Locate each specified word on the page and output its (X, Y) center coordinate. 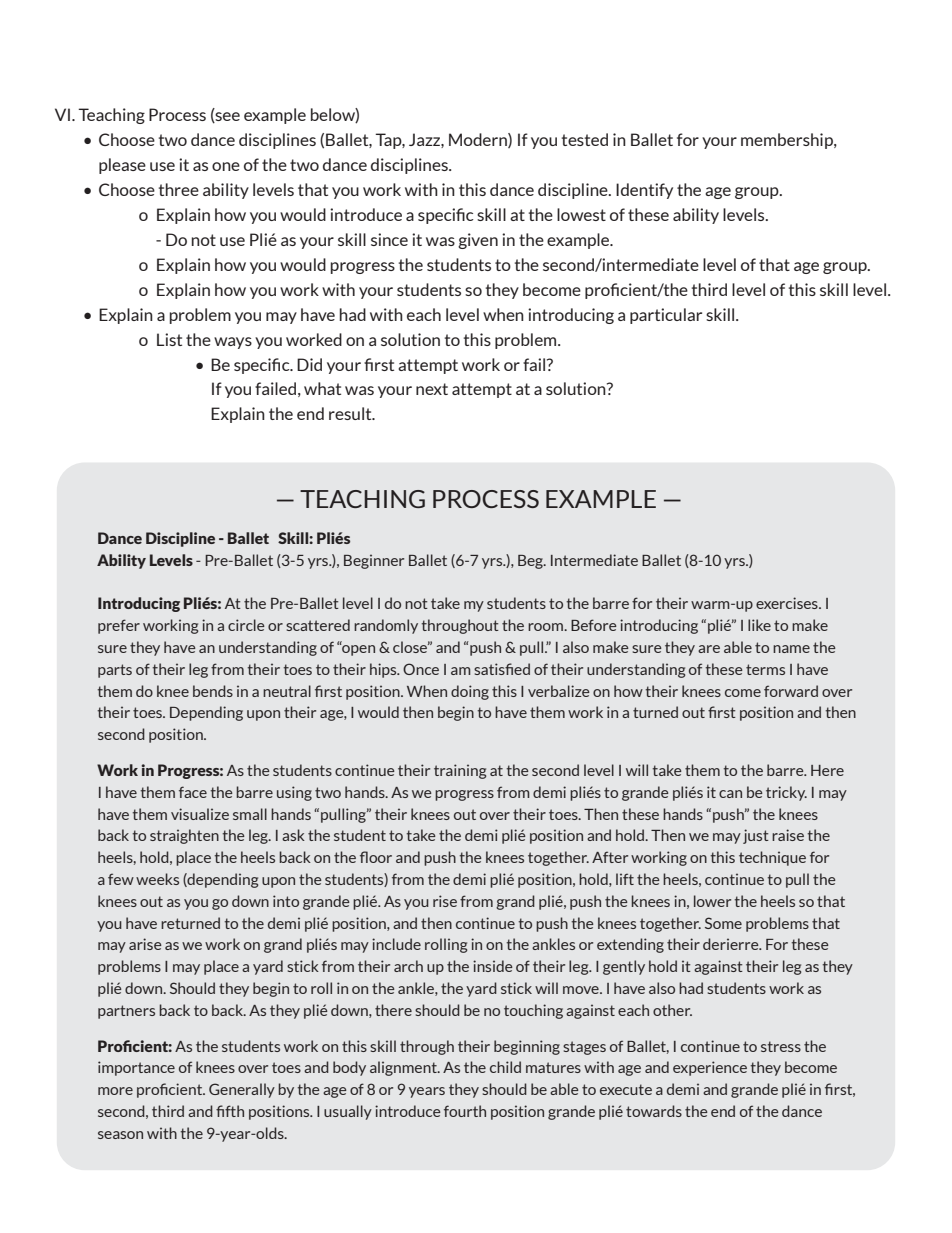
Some (723, 923)
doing (470, 692)
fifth (230, 1111)
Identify (644, 191)
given (478, 241)
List (169, 339)
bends (213, 691)
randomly (386, 626)
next (432, 389)
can (730, 794)
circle (246, 625)
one (226, 166)
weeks (157, 879)
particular (666, 316)
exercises (788, 603)
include (396, 944)
